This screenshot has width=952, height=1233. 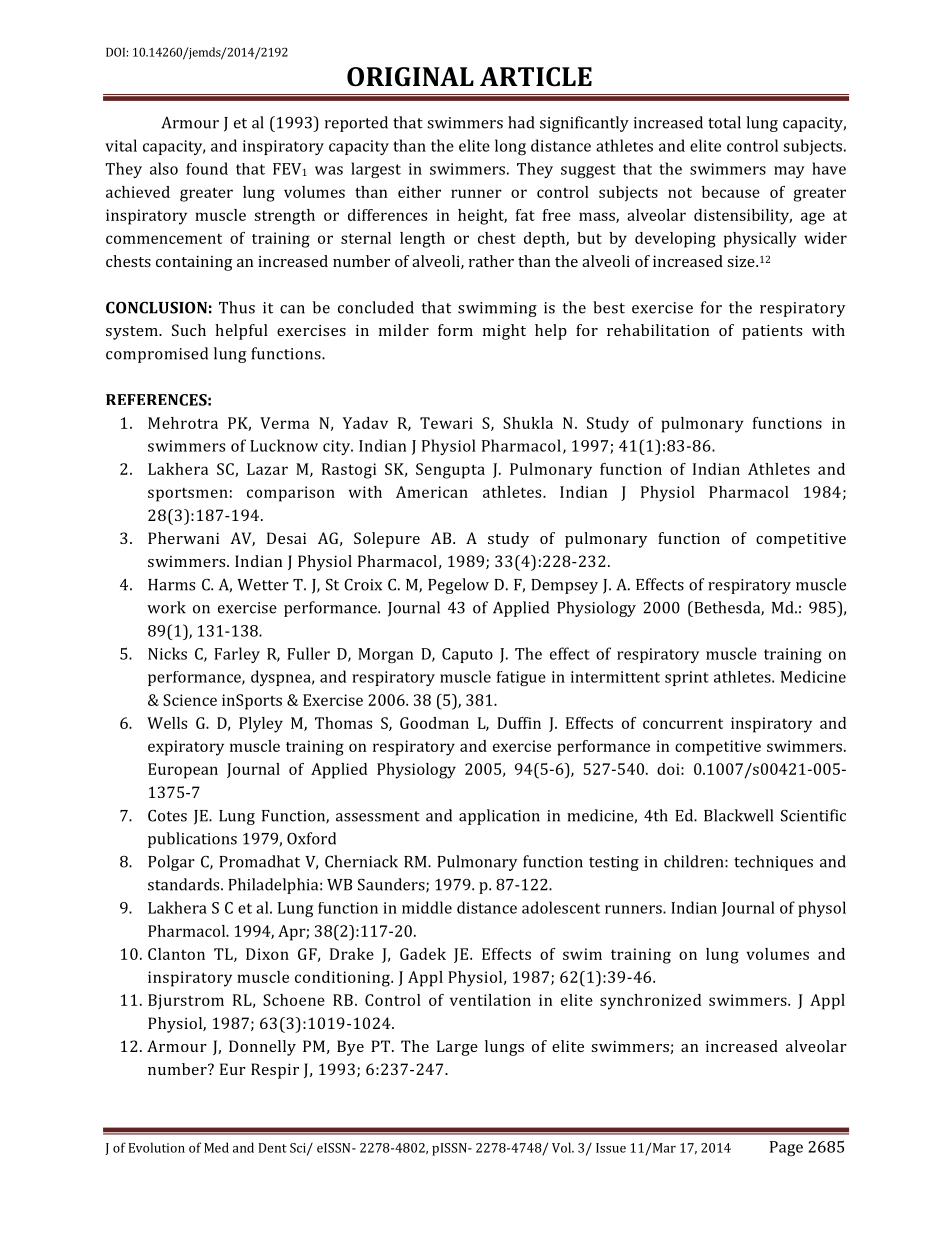 I want to click on concurrent, so click(x=683, y=724).
